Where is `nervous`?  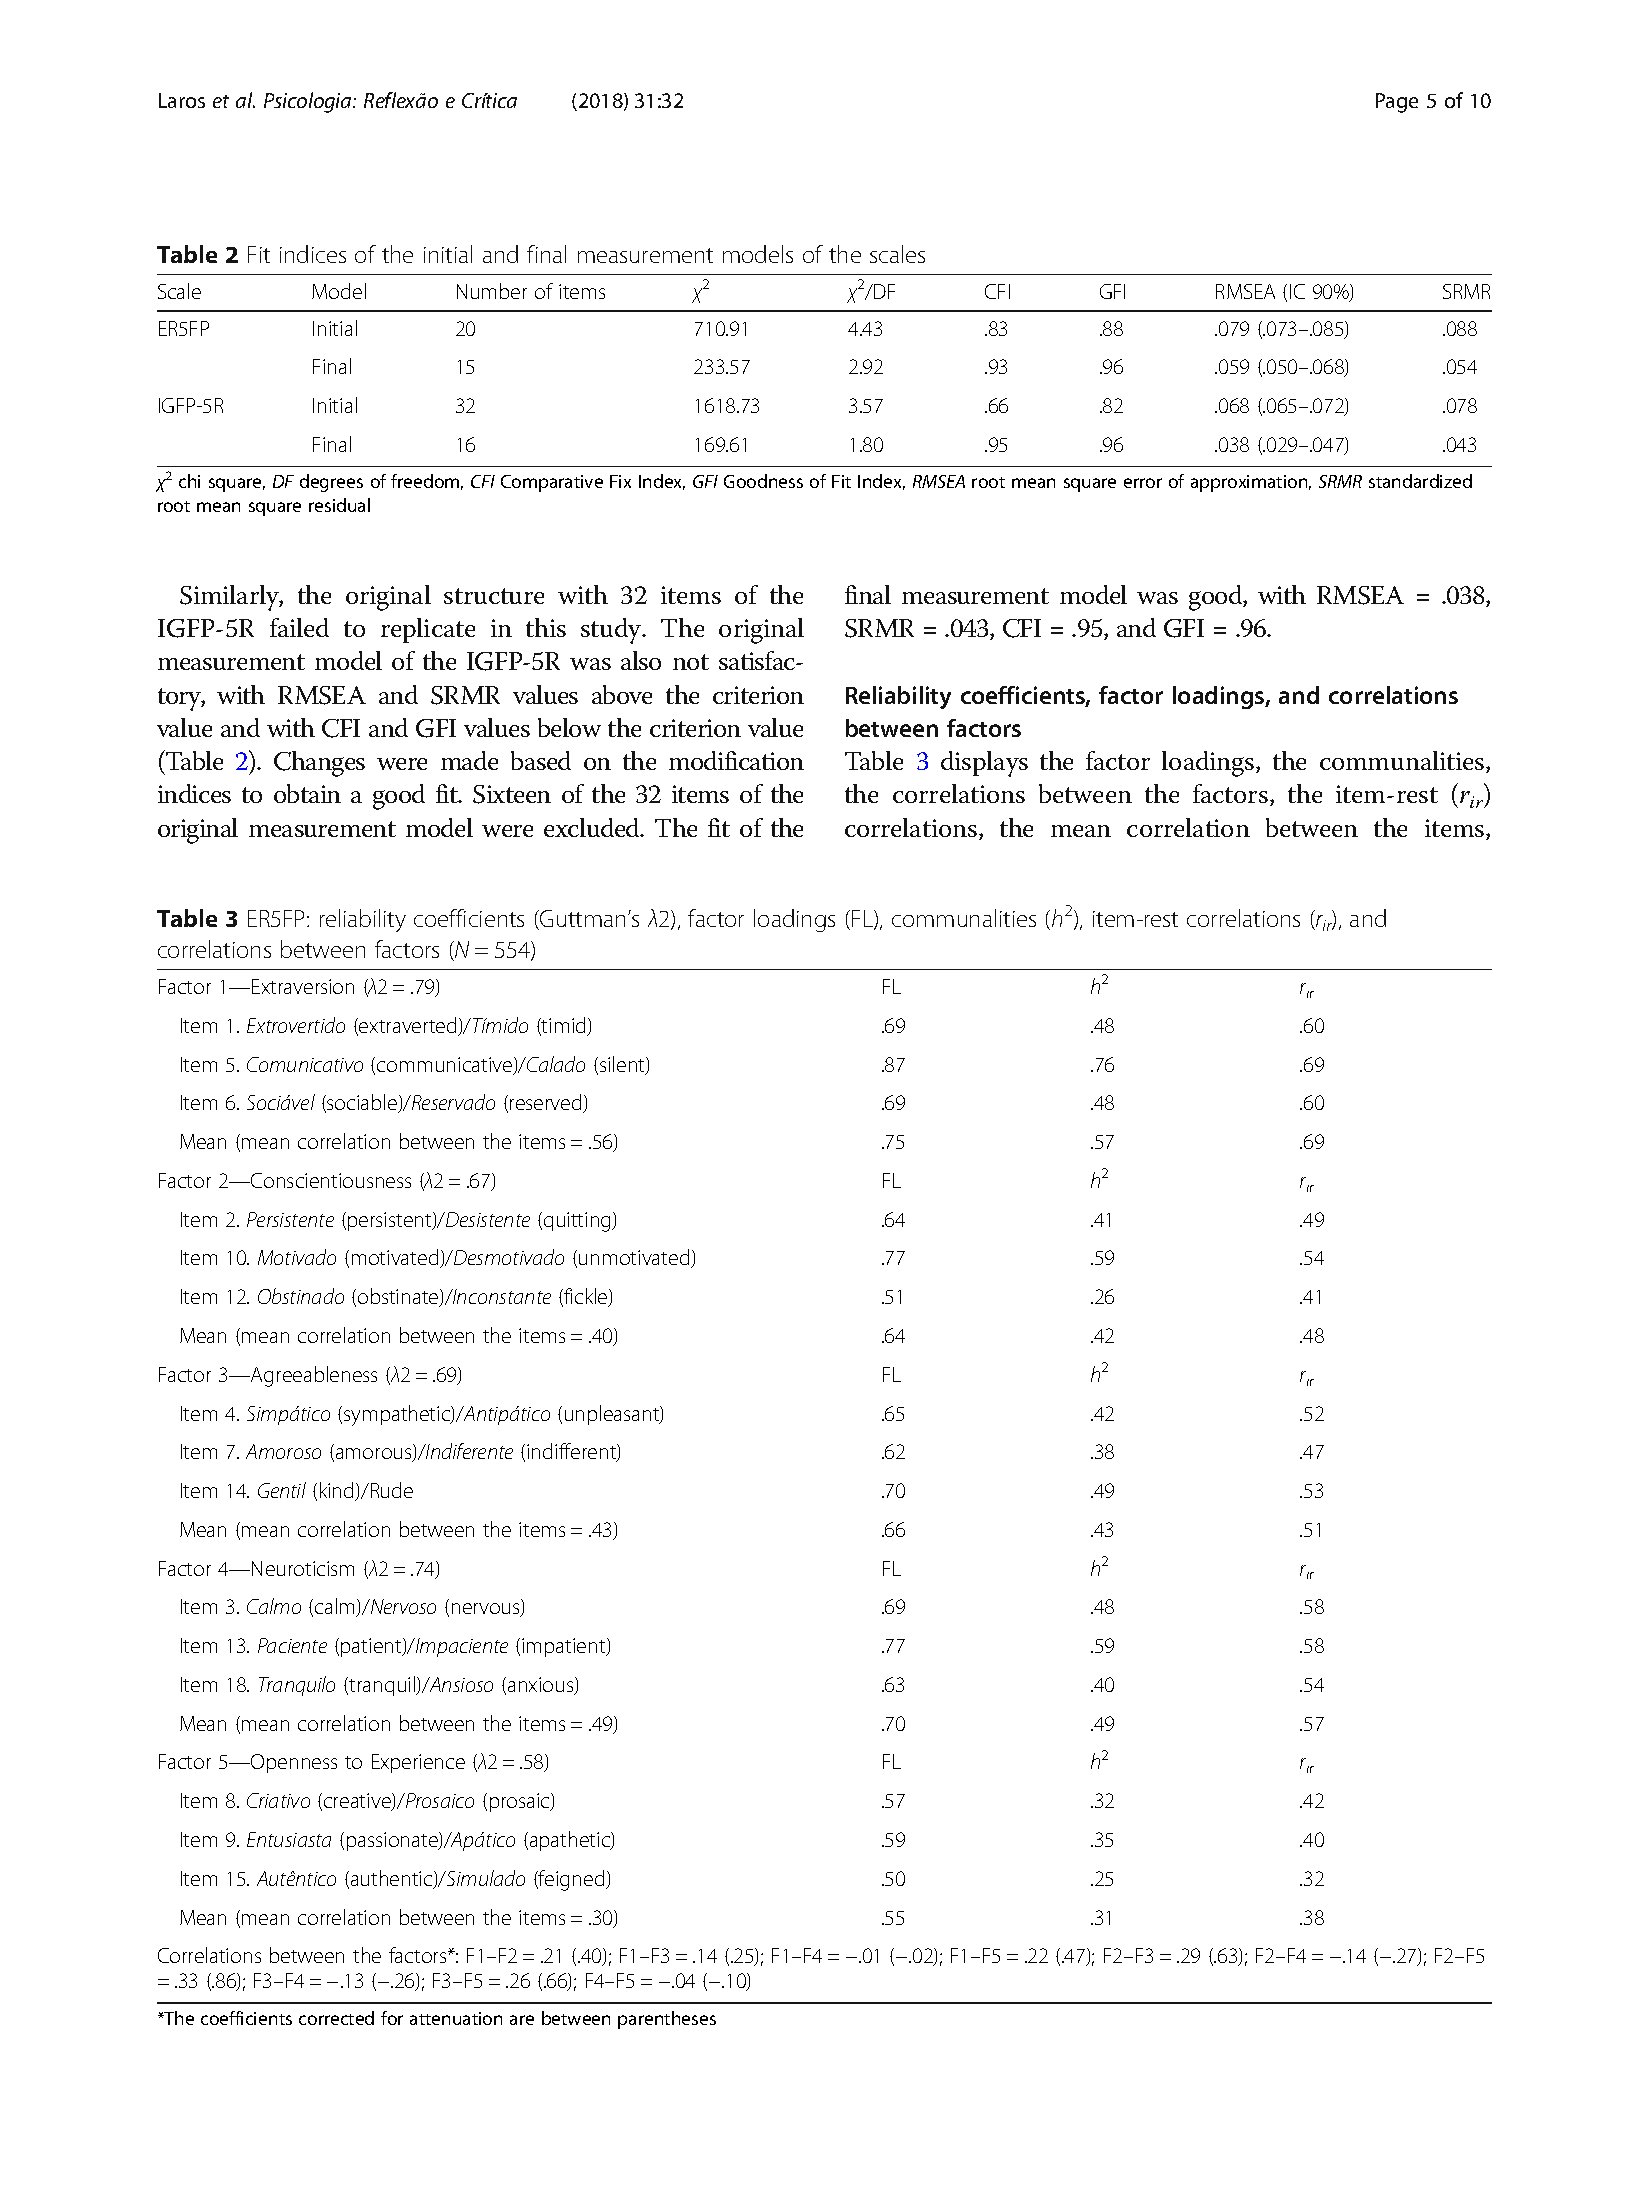
nervous is located at coordinates (487, 1610).
